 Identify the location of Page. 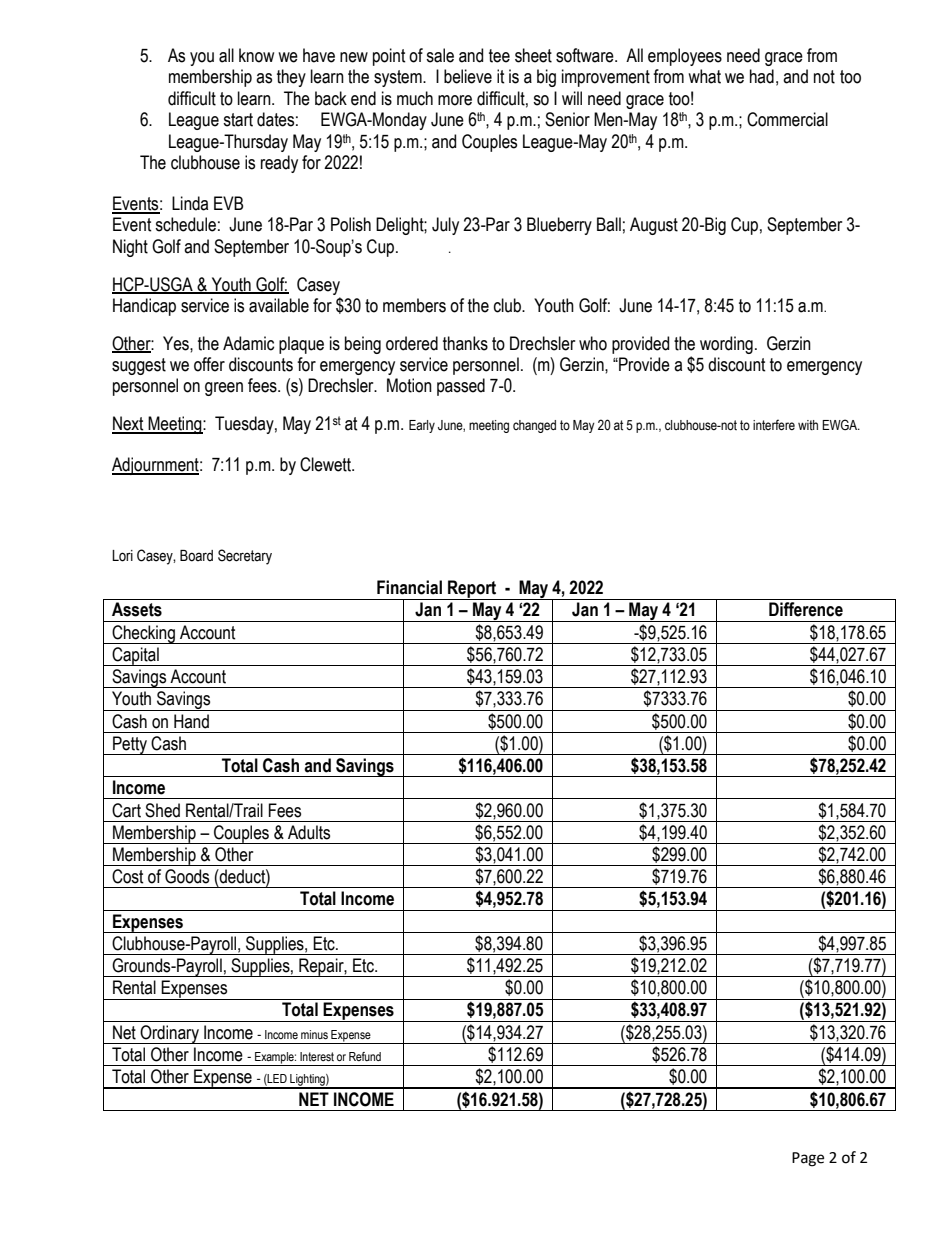
(808, 1159).
